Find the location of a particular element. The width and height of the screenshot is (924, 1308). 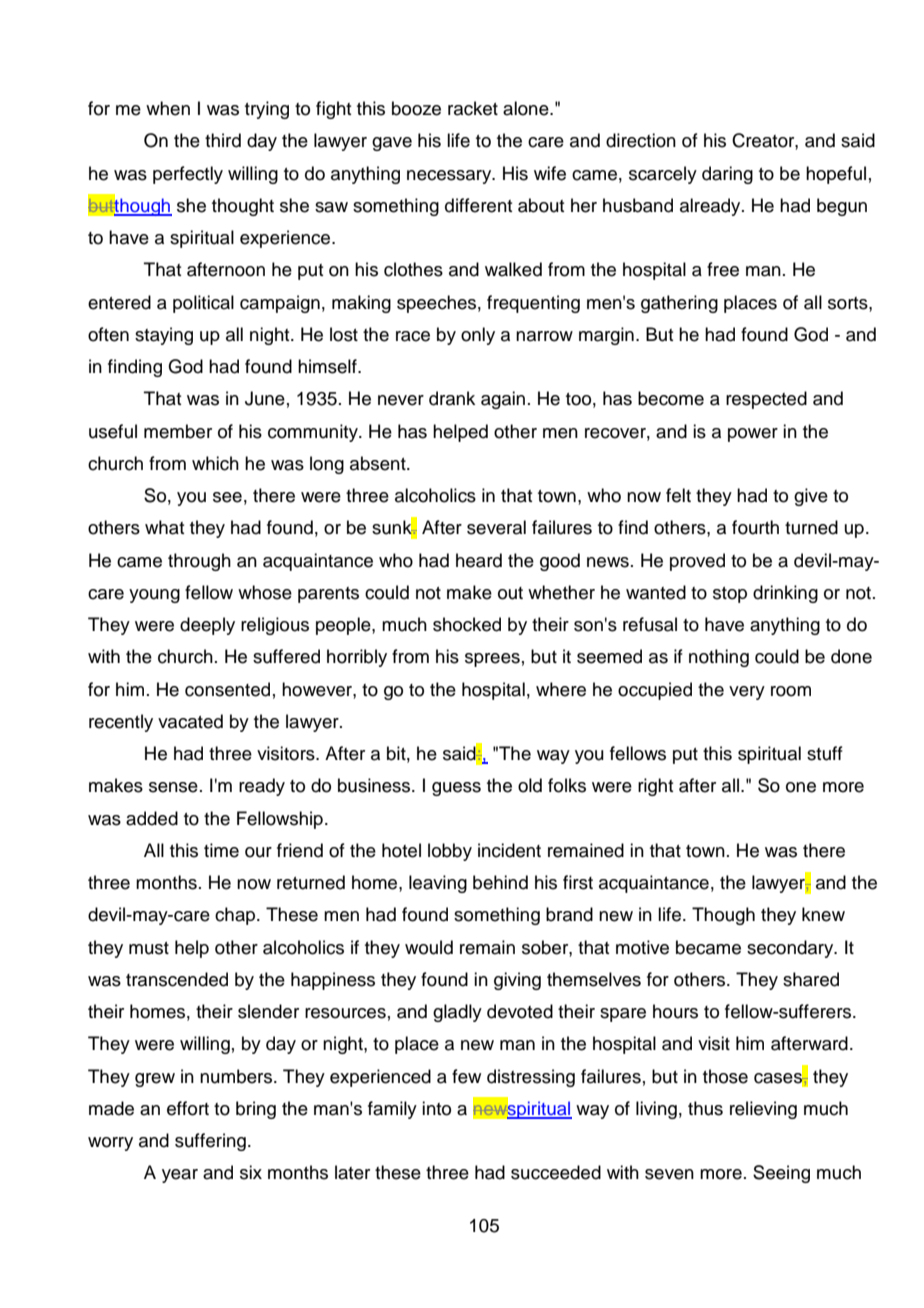

fourth is located at coordinates (755, 527).
